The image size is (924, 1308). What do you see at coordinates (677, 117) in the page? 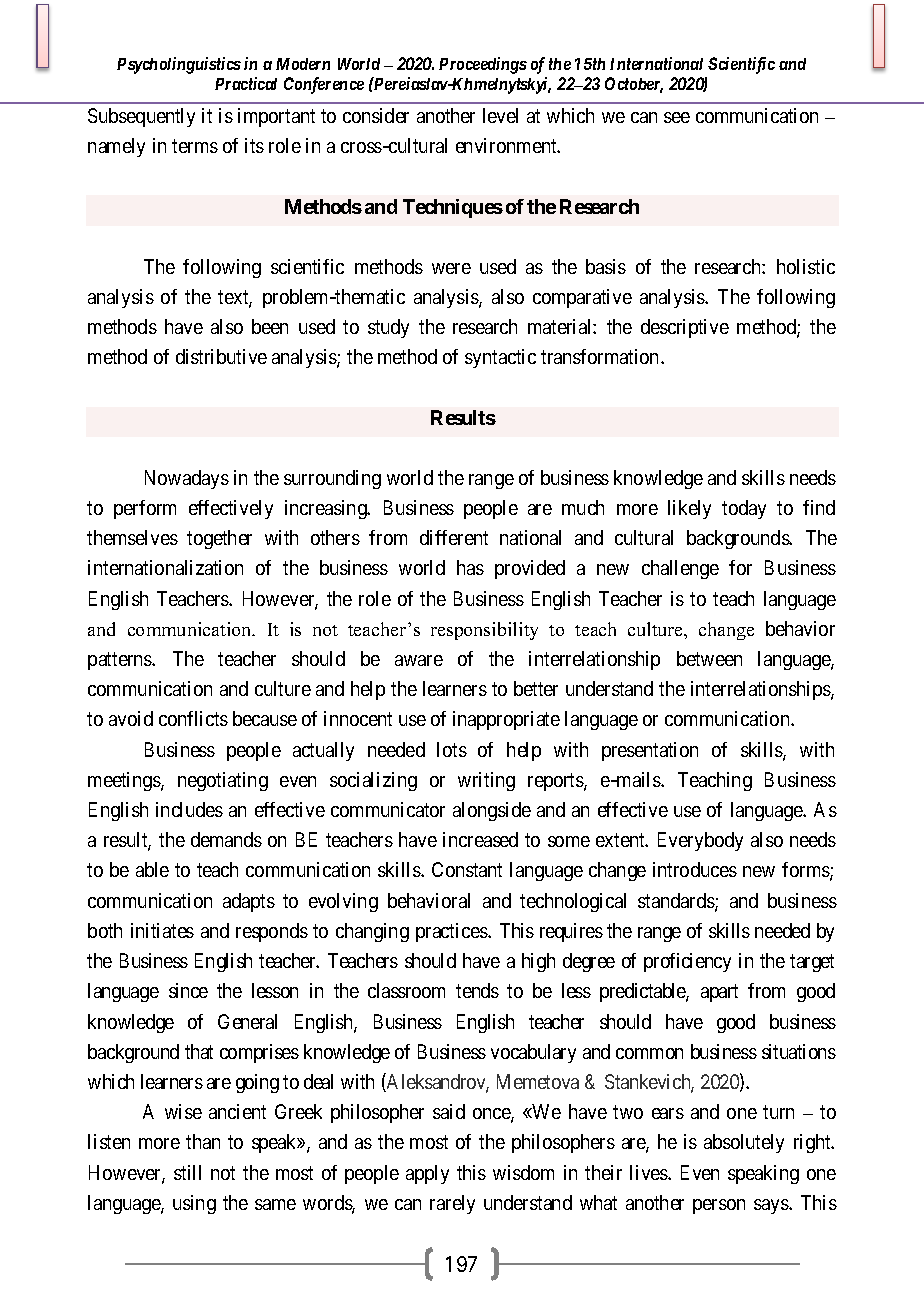
I see `see` at bounding box center [677, 117].
